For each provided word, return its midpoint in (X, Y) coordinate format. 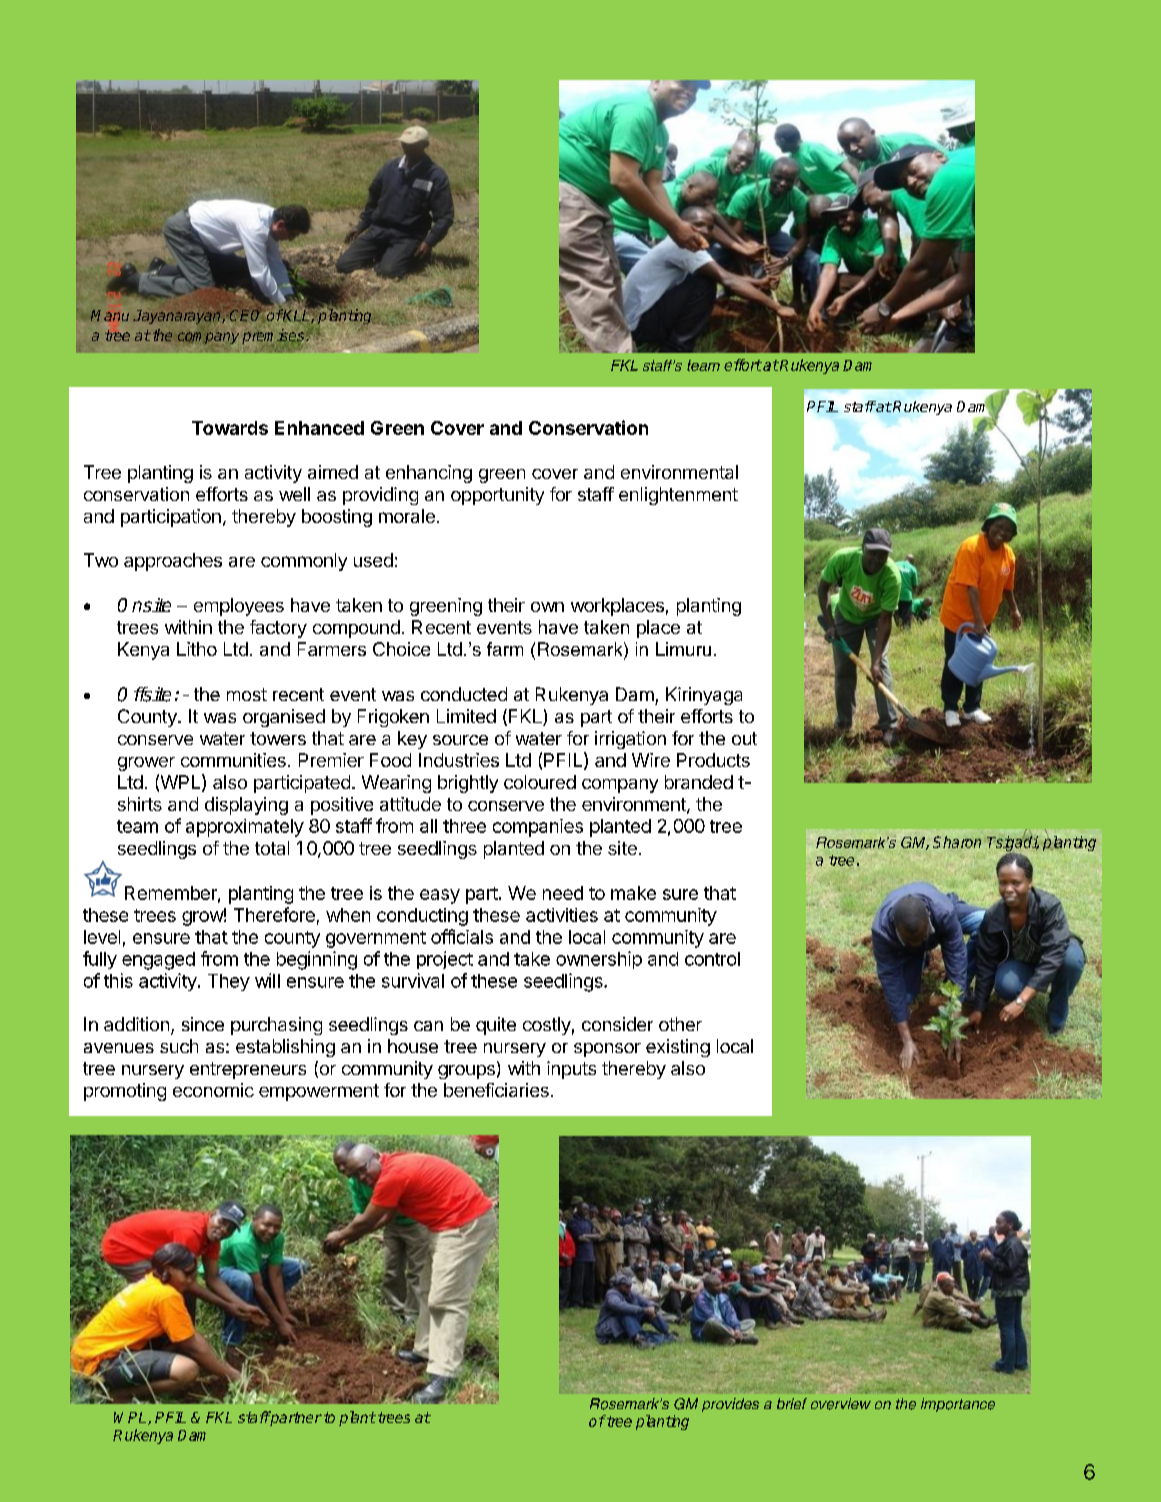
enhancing (429, 474)
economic (213, 1090)
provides (730, 1405)
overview (841, 1404)
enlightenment (678, 496)
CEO (244, 314)
